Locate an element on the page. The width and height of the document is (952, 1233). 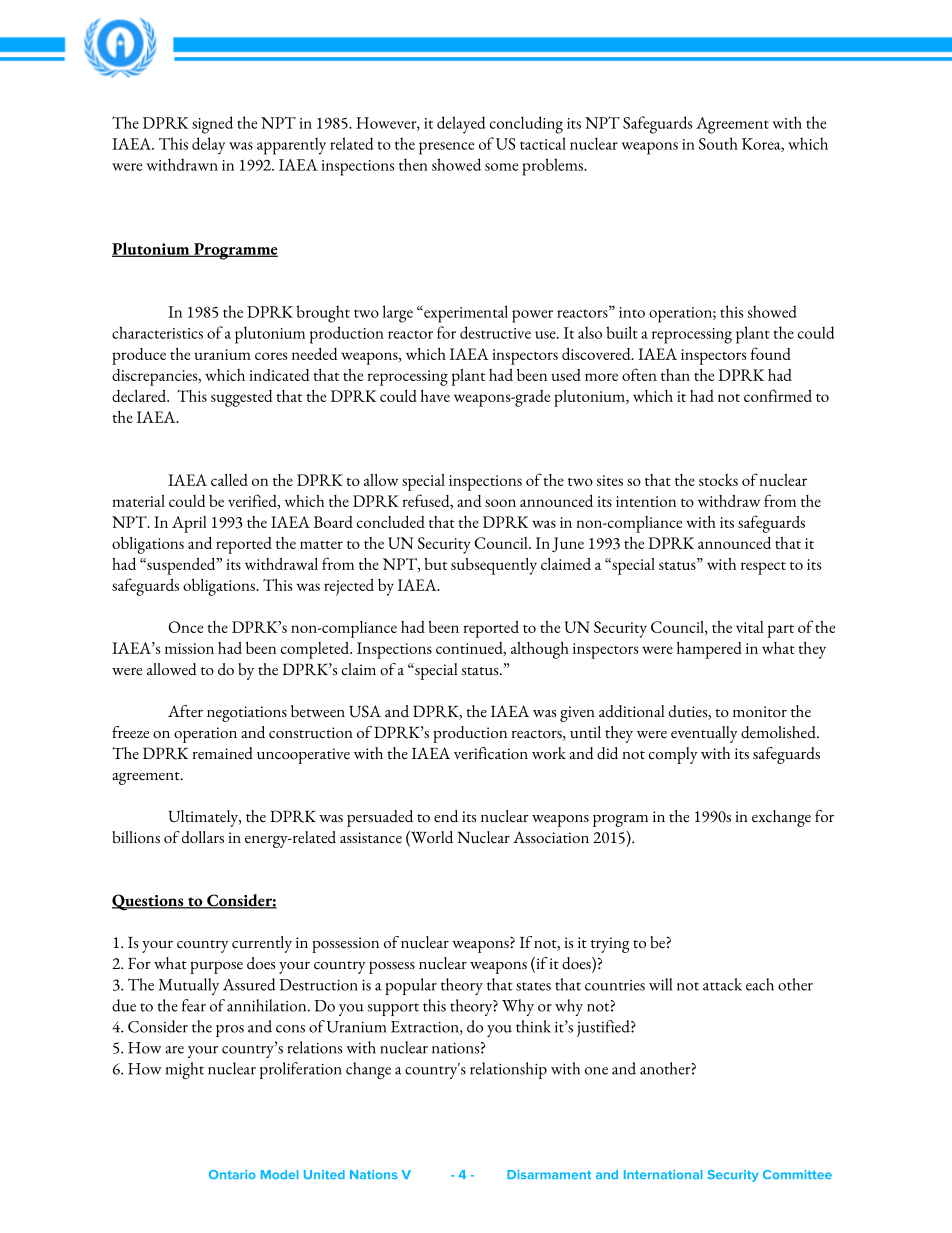
South is located at coordinates (718, 143).
